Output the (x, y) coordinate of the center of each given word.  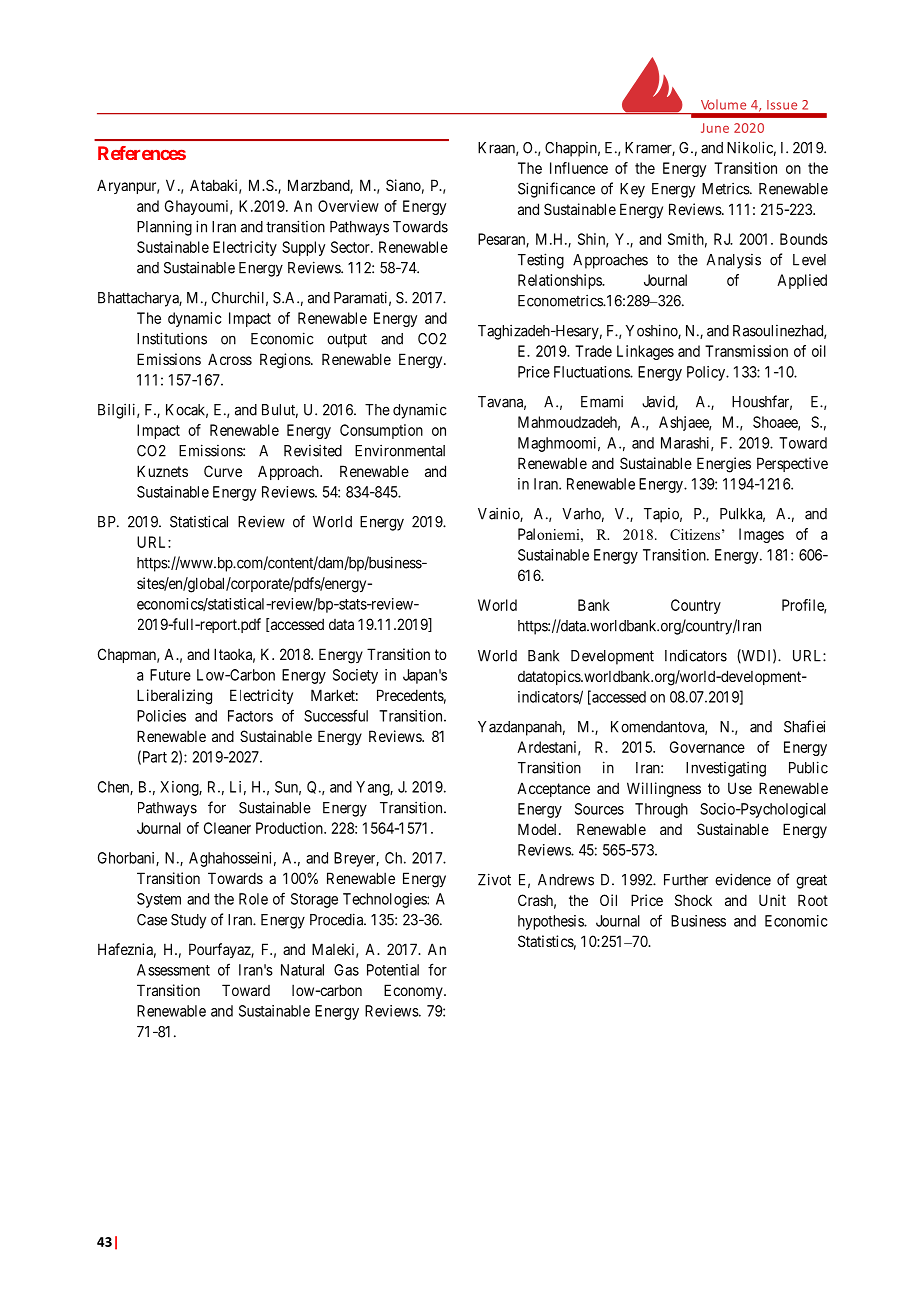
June (715, 128)
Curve (223, 471)
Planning (164, 228)
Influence (579, 168)
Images (761, 535)
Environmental (400, 450)
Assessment (173, 970)
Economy (414, 991)
